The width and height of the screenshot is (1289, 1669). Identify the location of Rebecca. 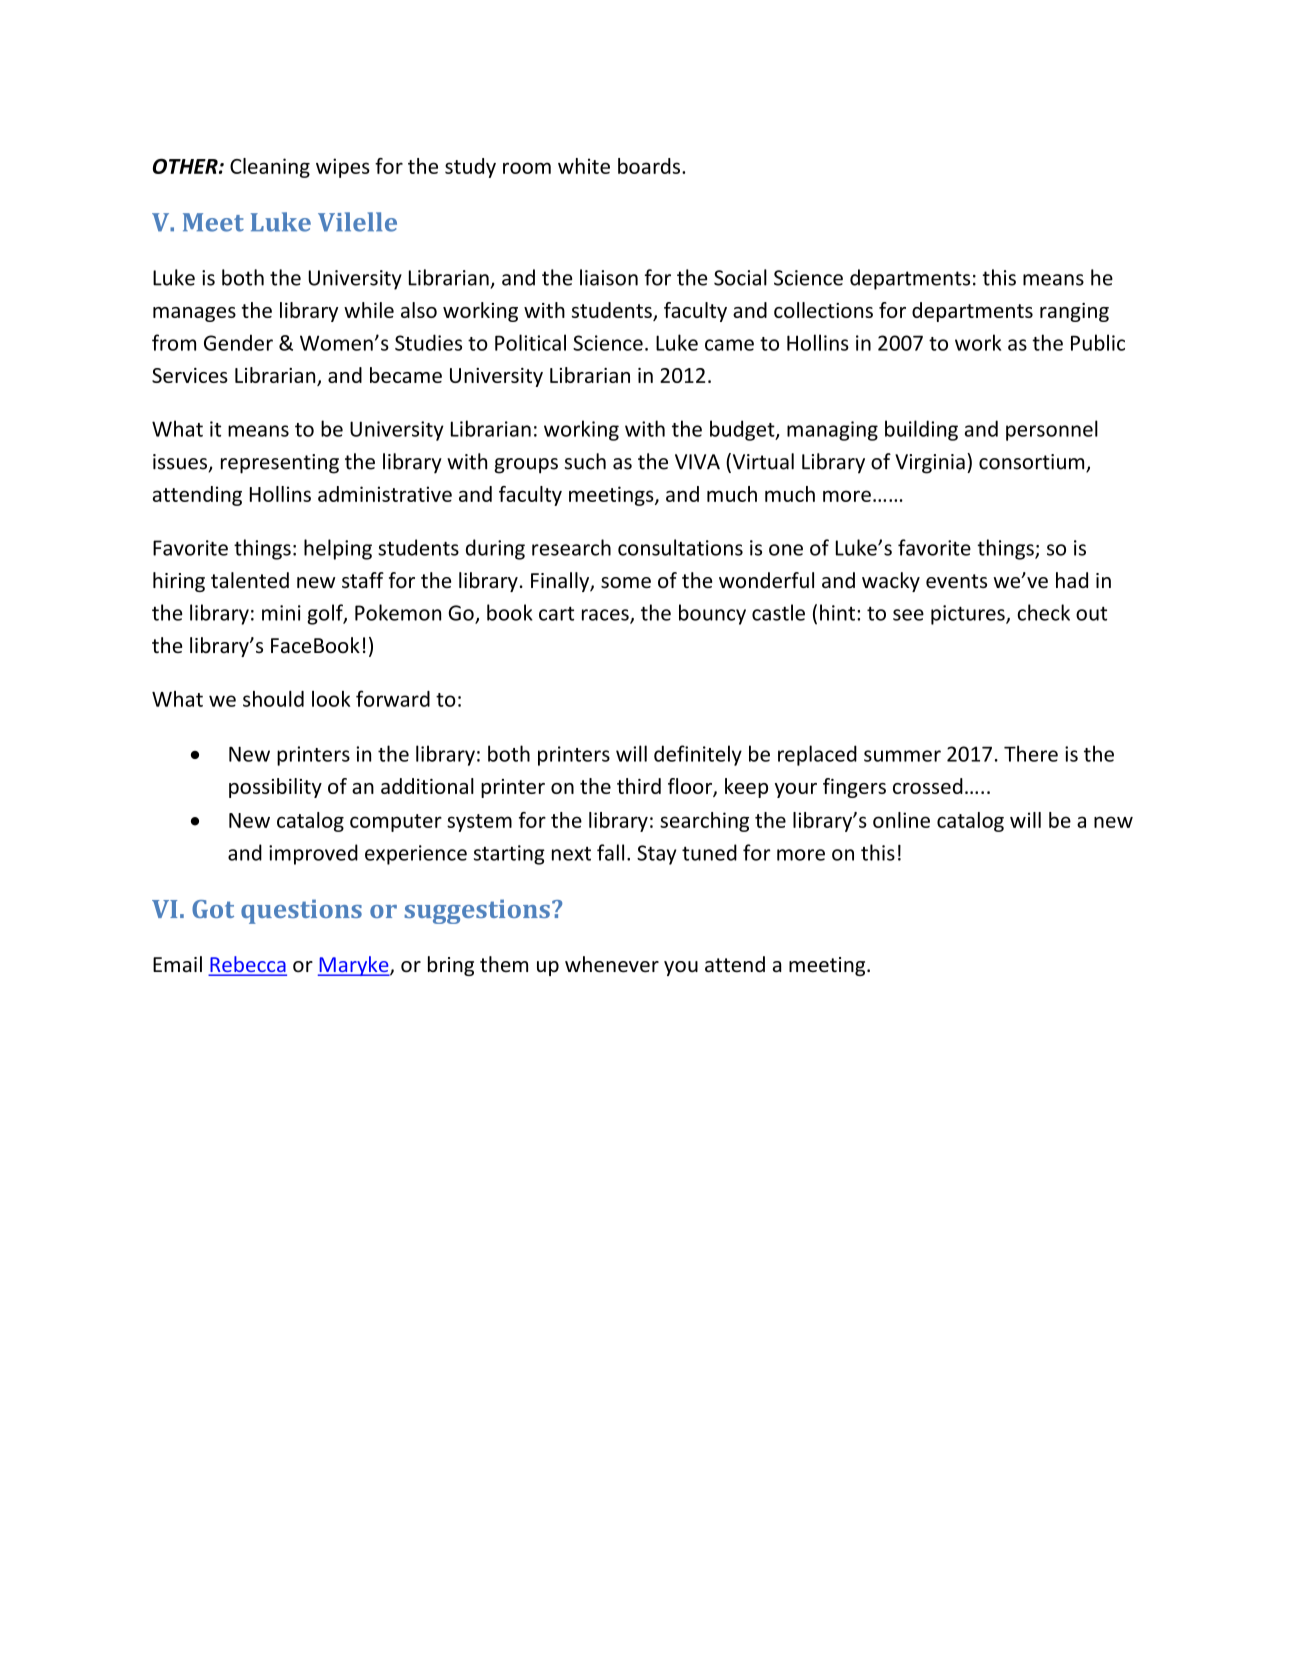
(248, 965).
